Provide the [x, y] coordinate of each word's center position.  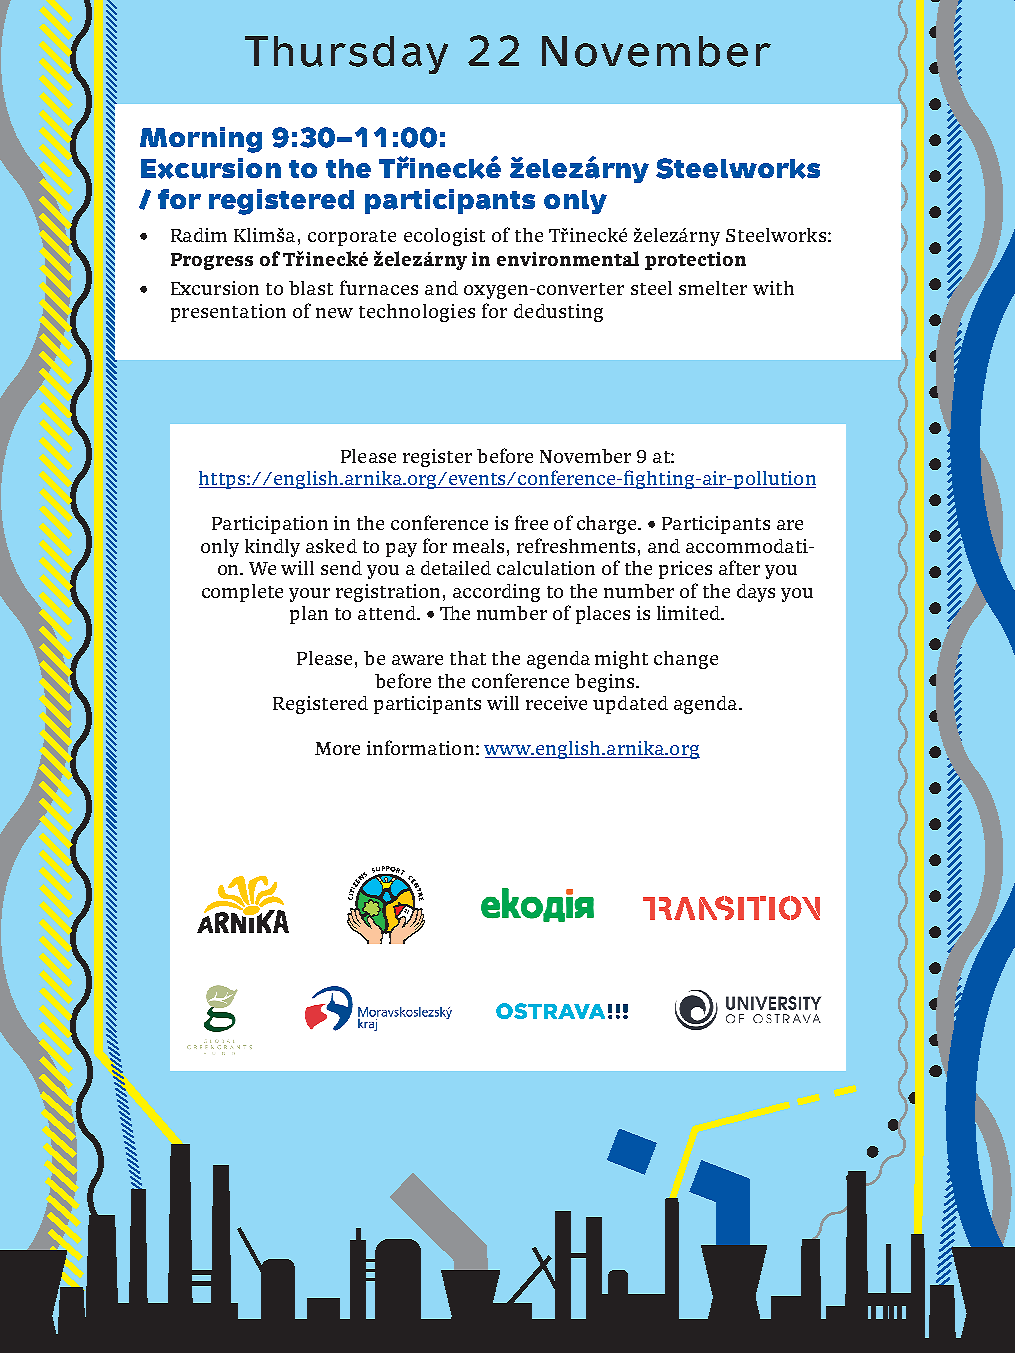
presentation [228, 313]
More [337, 748]
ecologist [444, 237]
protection [695, 261]
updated [630, 705]
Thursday [346, 55]
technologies [417, 313]
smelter [713, 288]
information [422, 747]
